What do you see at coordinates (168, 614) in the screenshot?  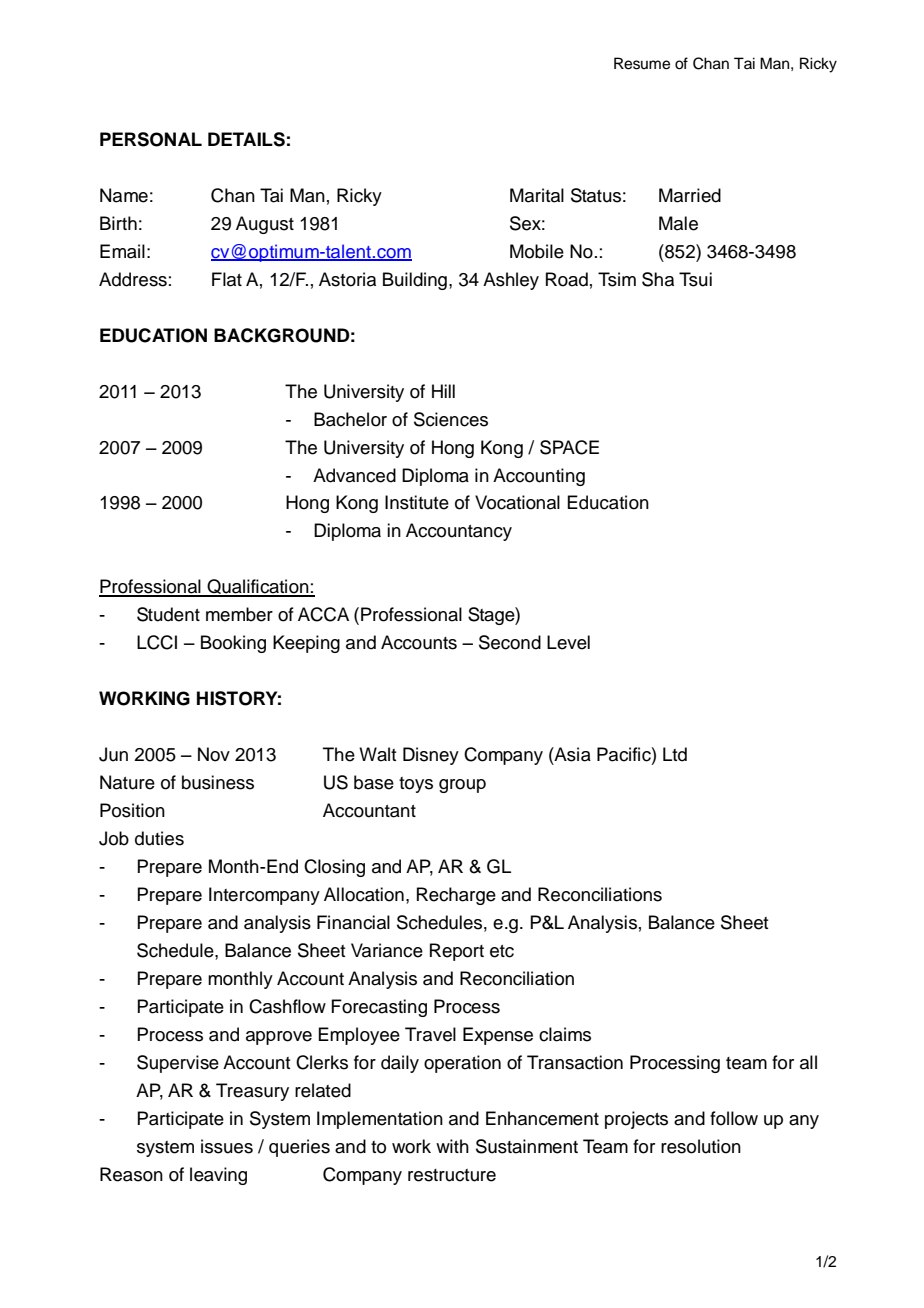 I see `Student` at bounding box center [168, 614].
